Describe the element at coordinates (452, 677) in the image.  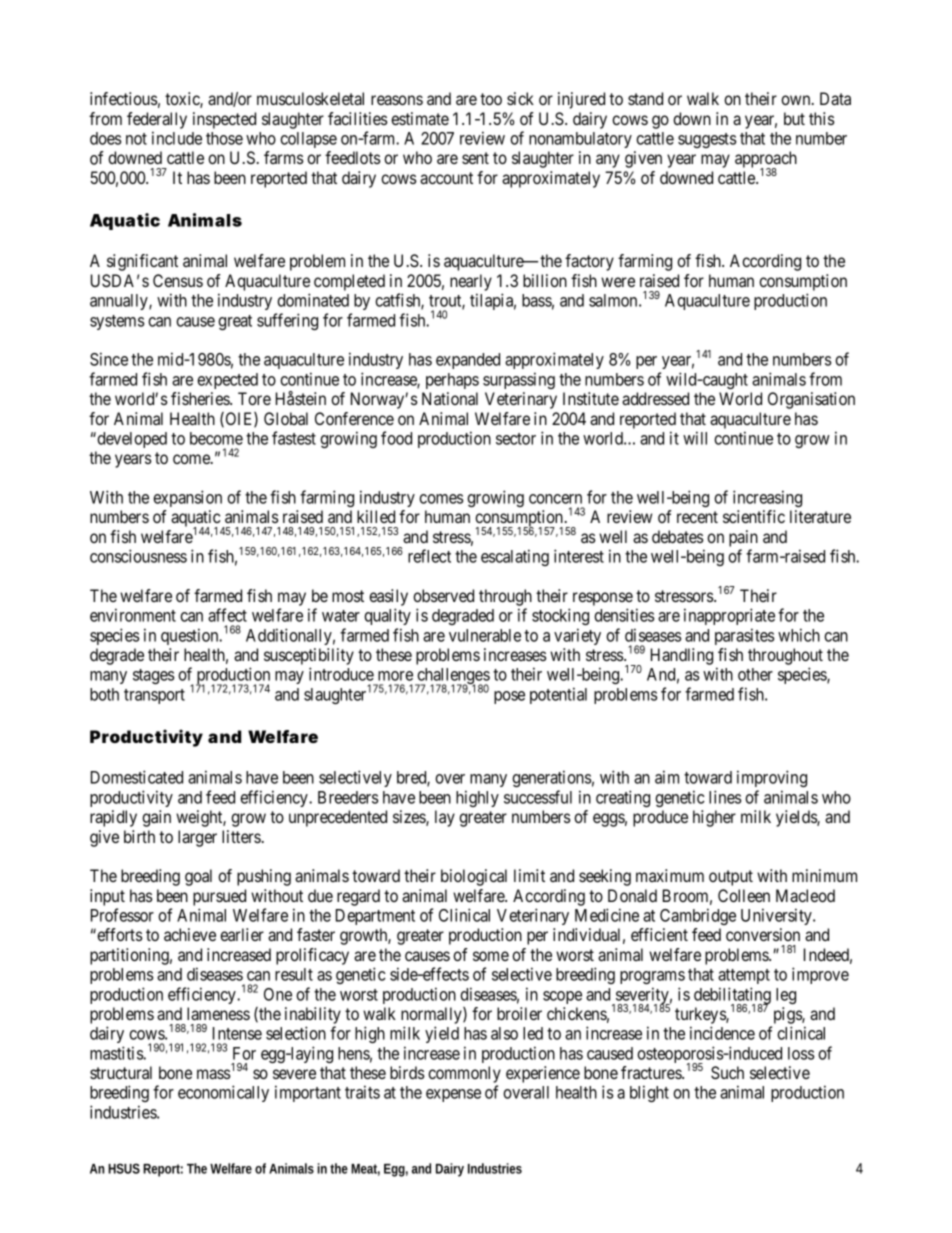
I see `challenges` at that location.
